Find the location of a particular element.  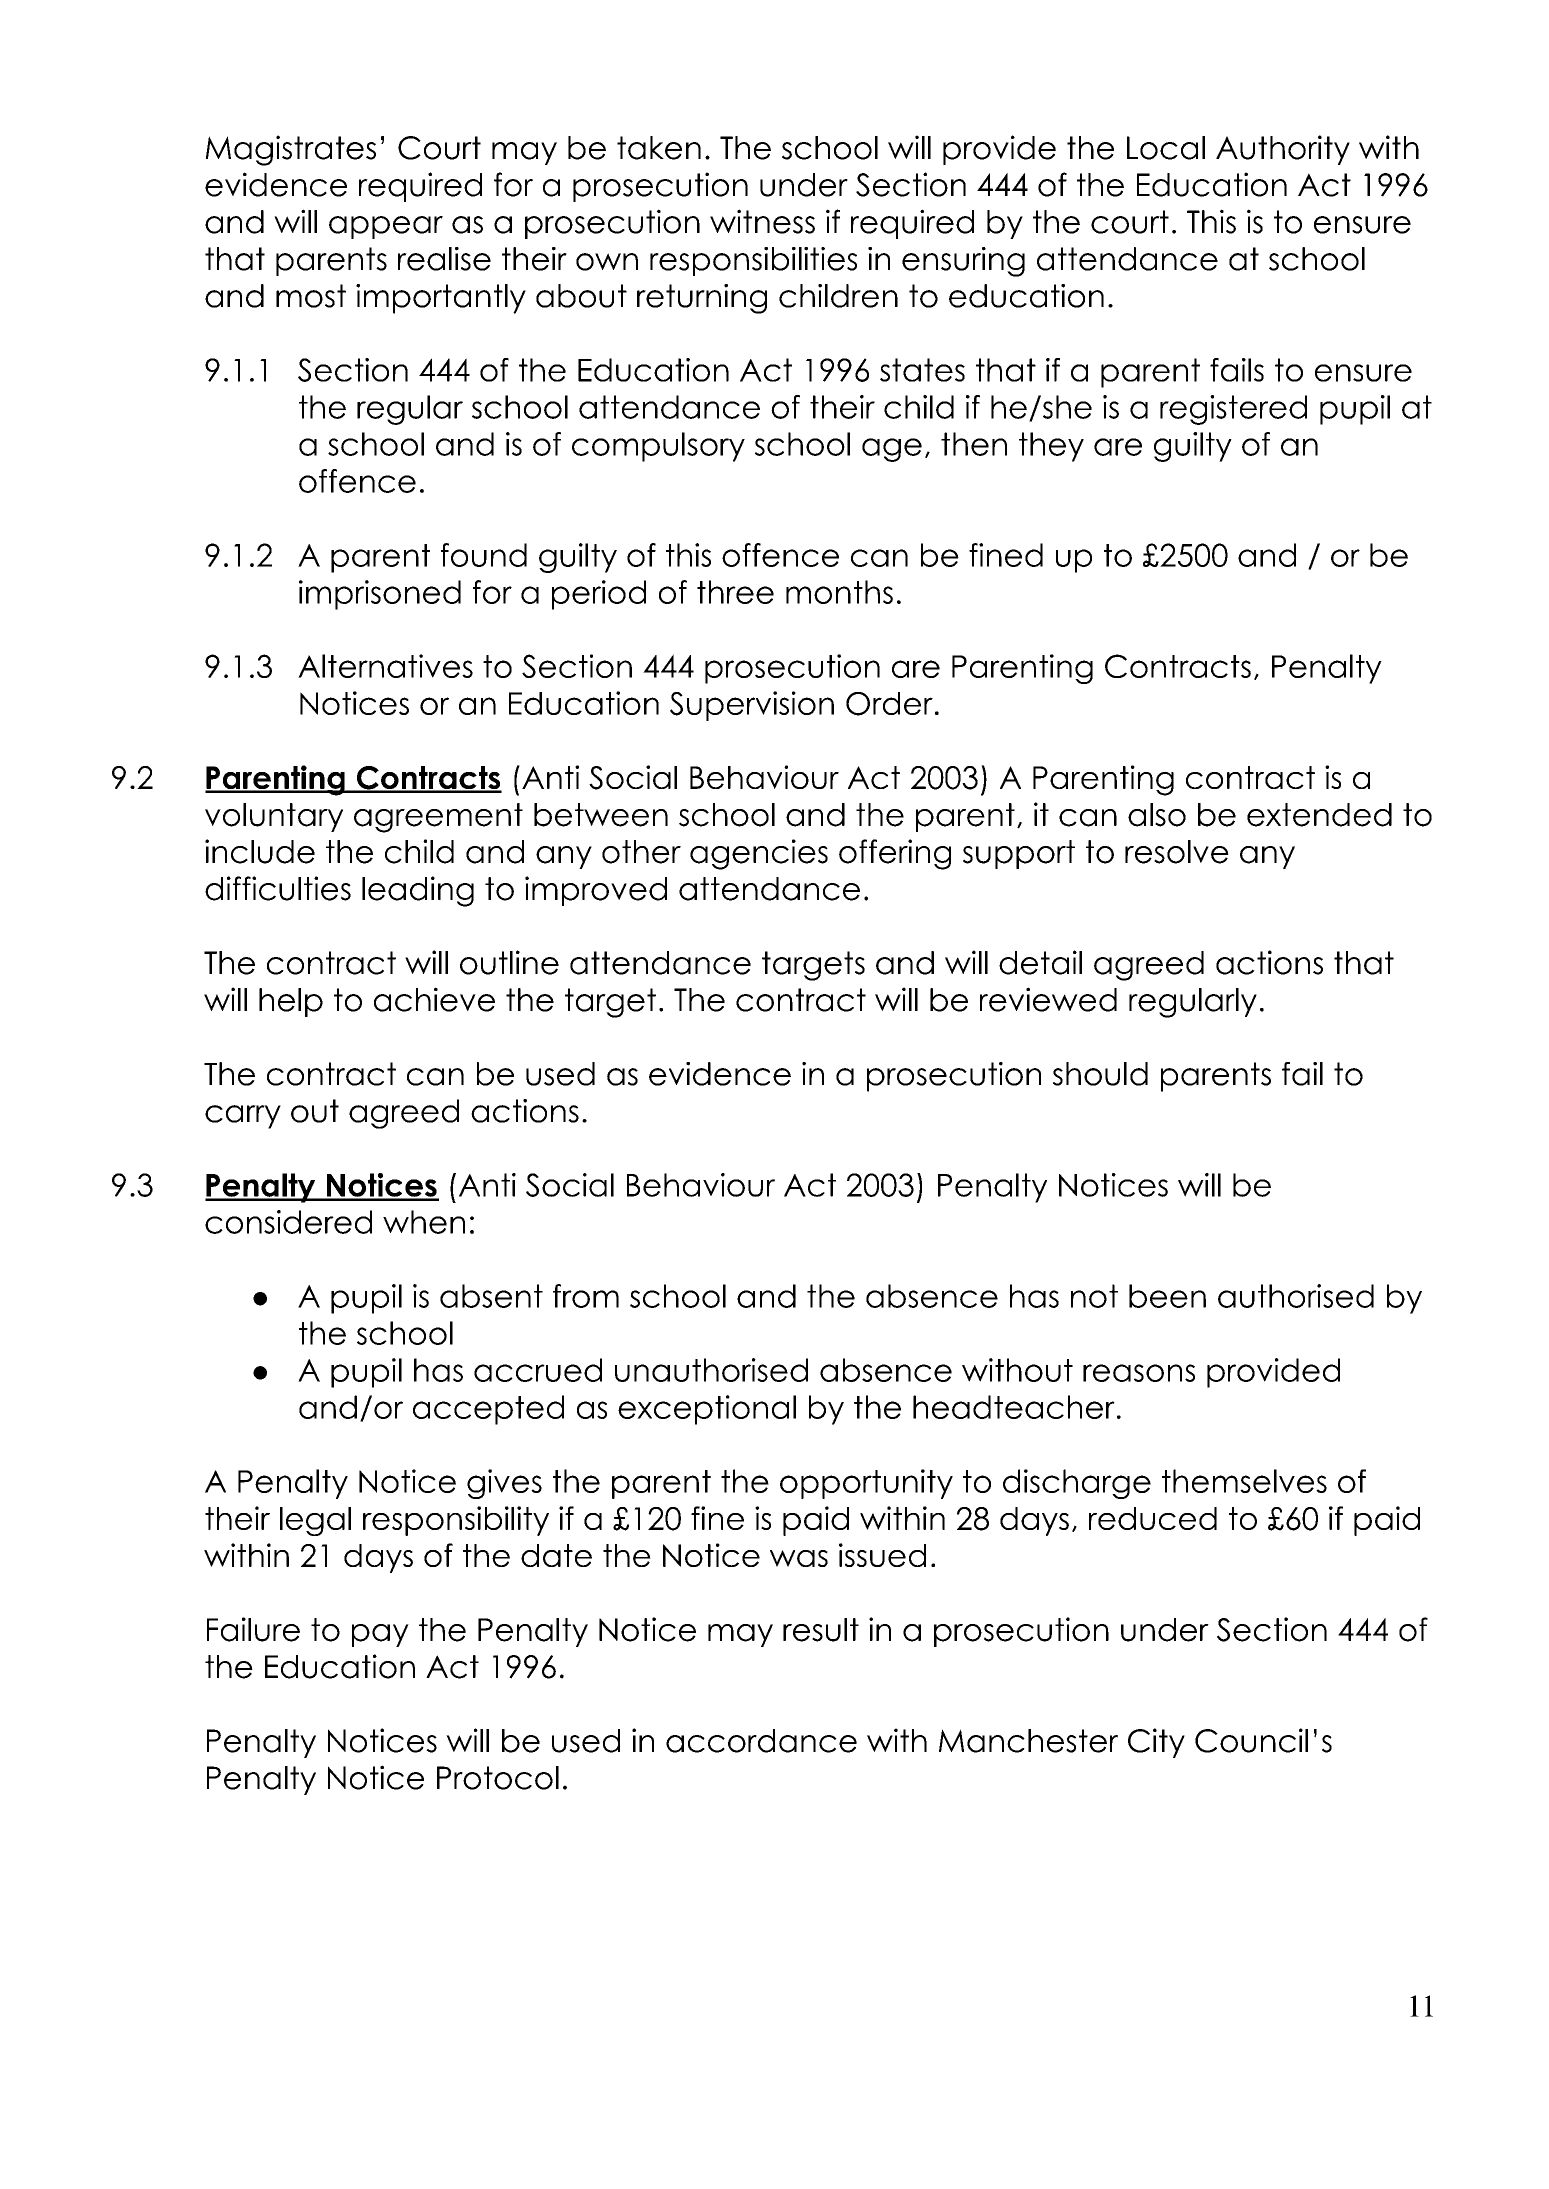

appear is located at coordinates (386, 227).
